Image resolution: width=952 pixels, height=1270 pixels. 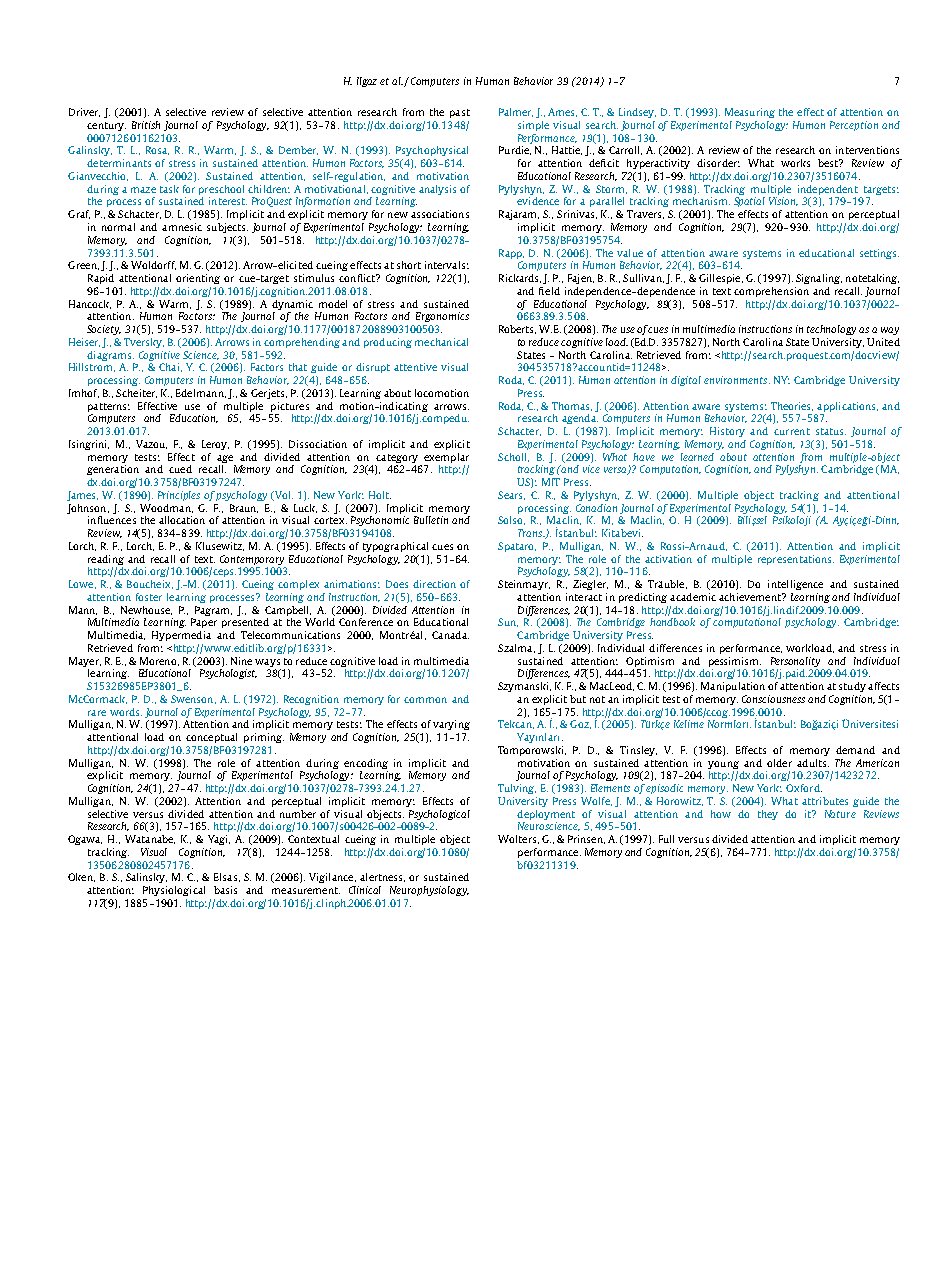 I want to click on environments, so click(x=737, y=380).
